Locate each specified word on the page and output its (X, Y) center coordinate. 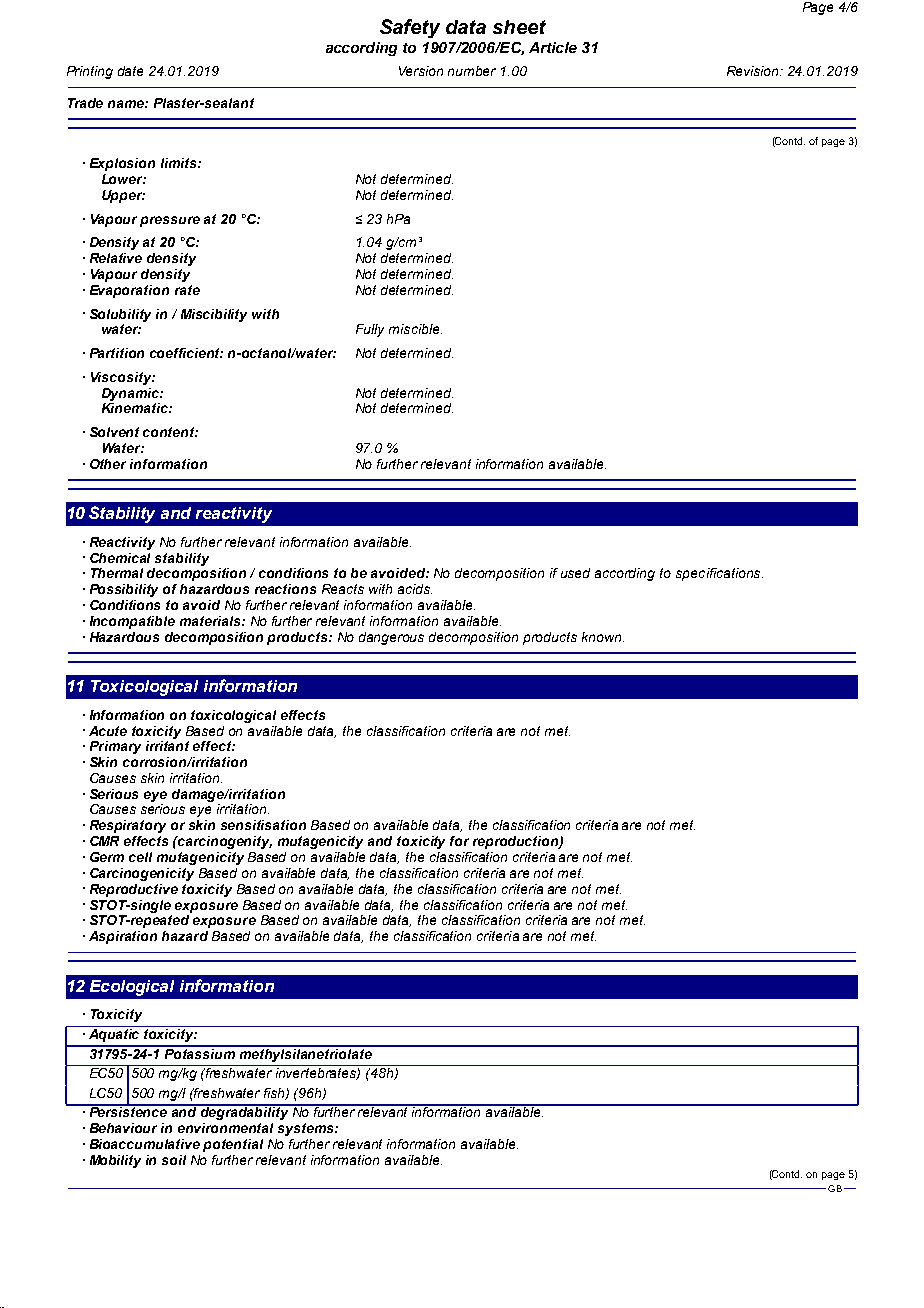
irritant (167, 746)
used (575, 573)
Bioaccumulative (145, 1144)
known (603, 637)
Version (421, 71)
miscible (415, 329)
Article (553, 47)
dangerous (391, 638)
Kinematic (136, 408)
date (130, 71)
